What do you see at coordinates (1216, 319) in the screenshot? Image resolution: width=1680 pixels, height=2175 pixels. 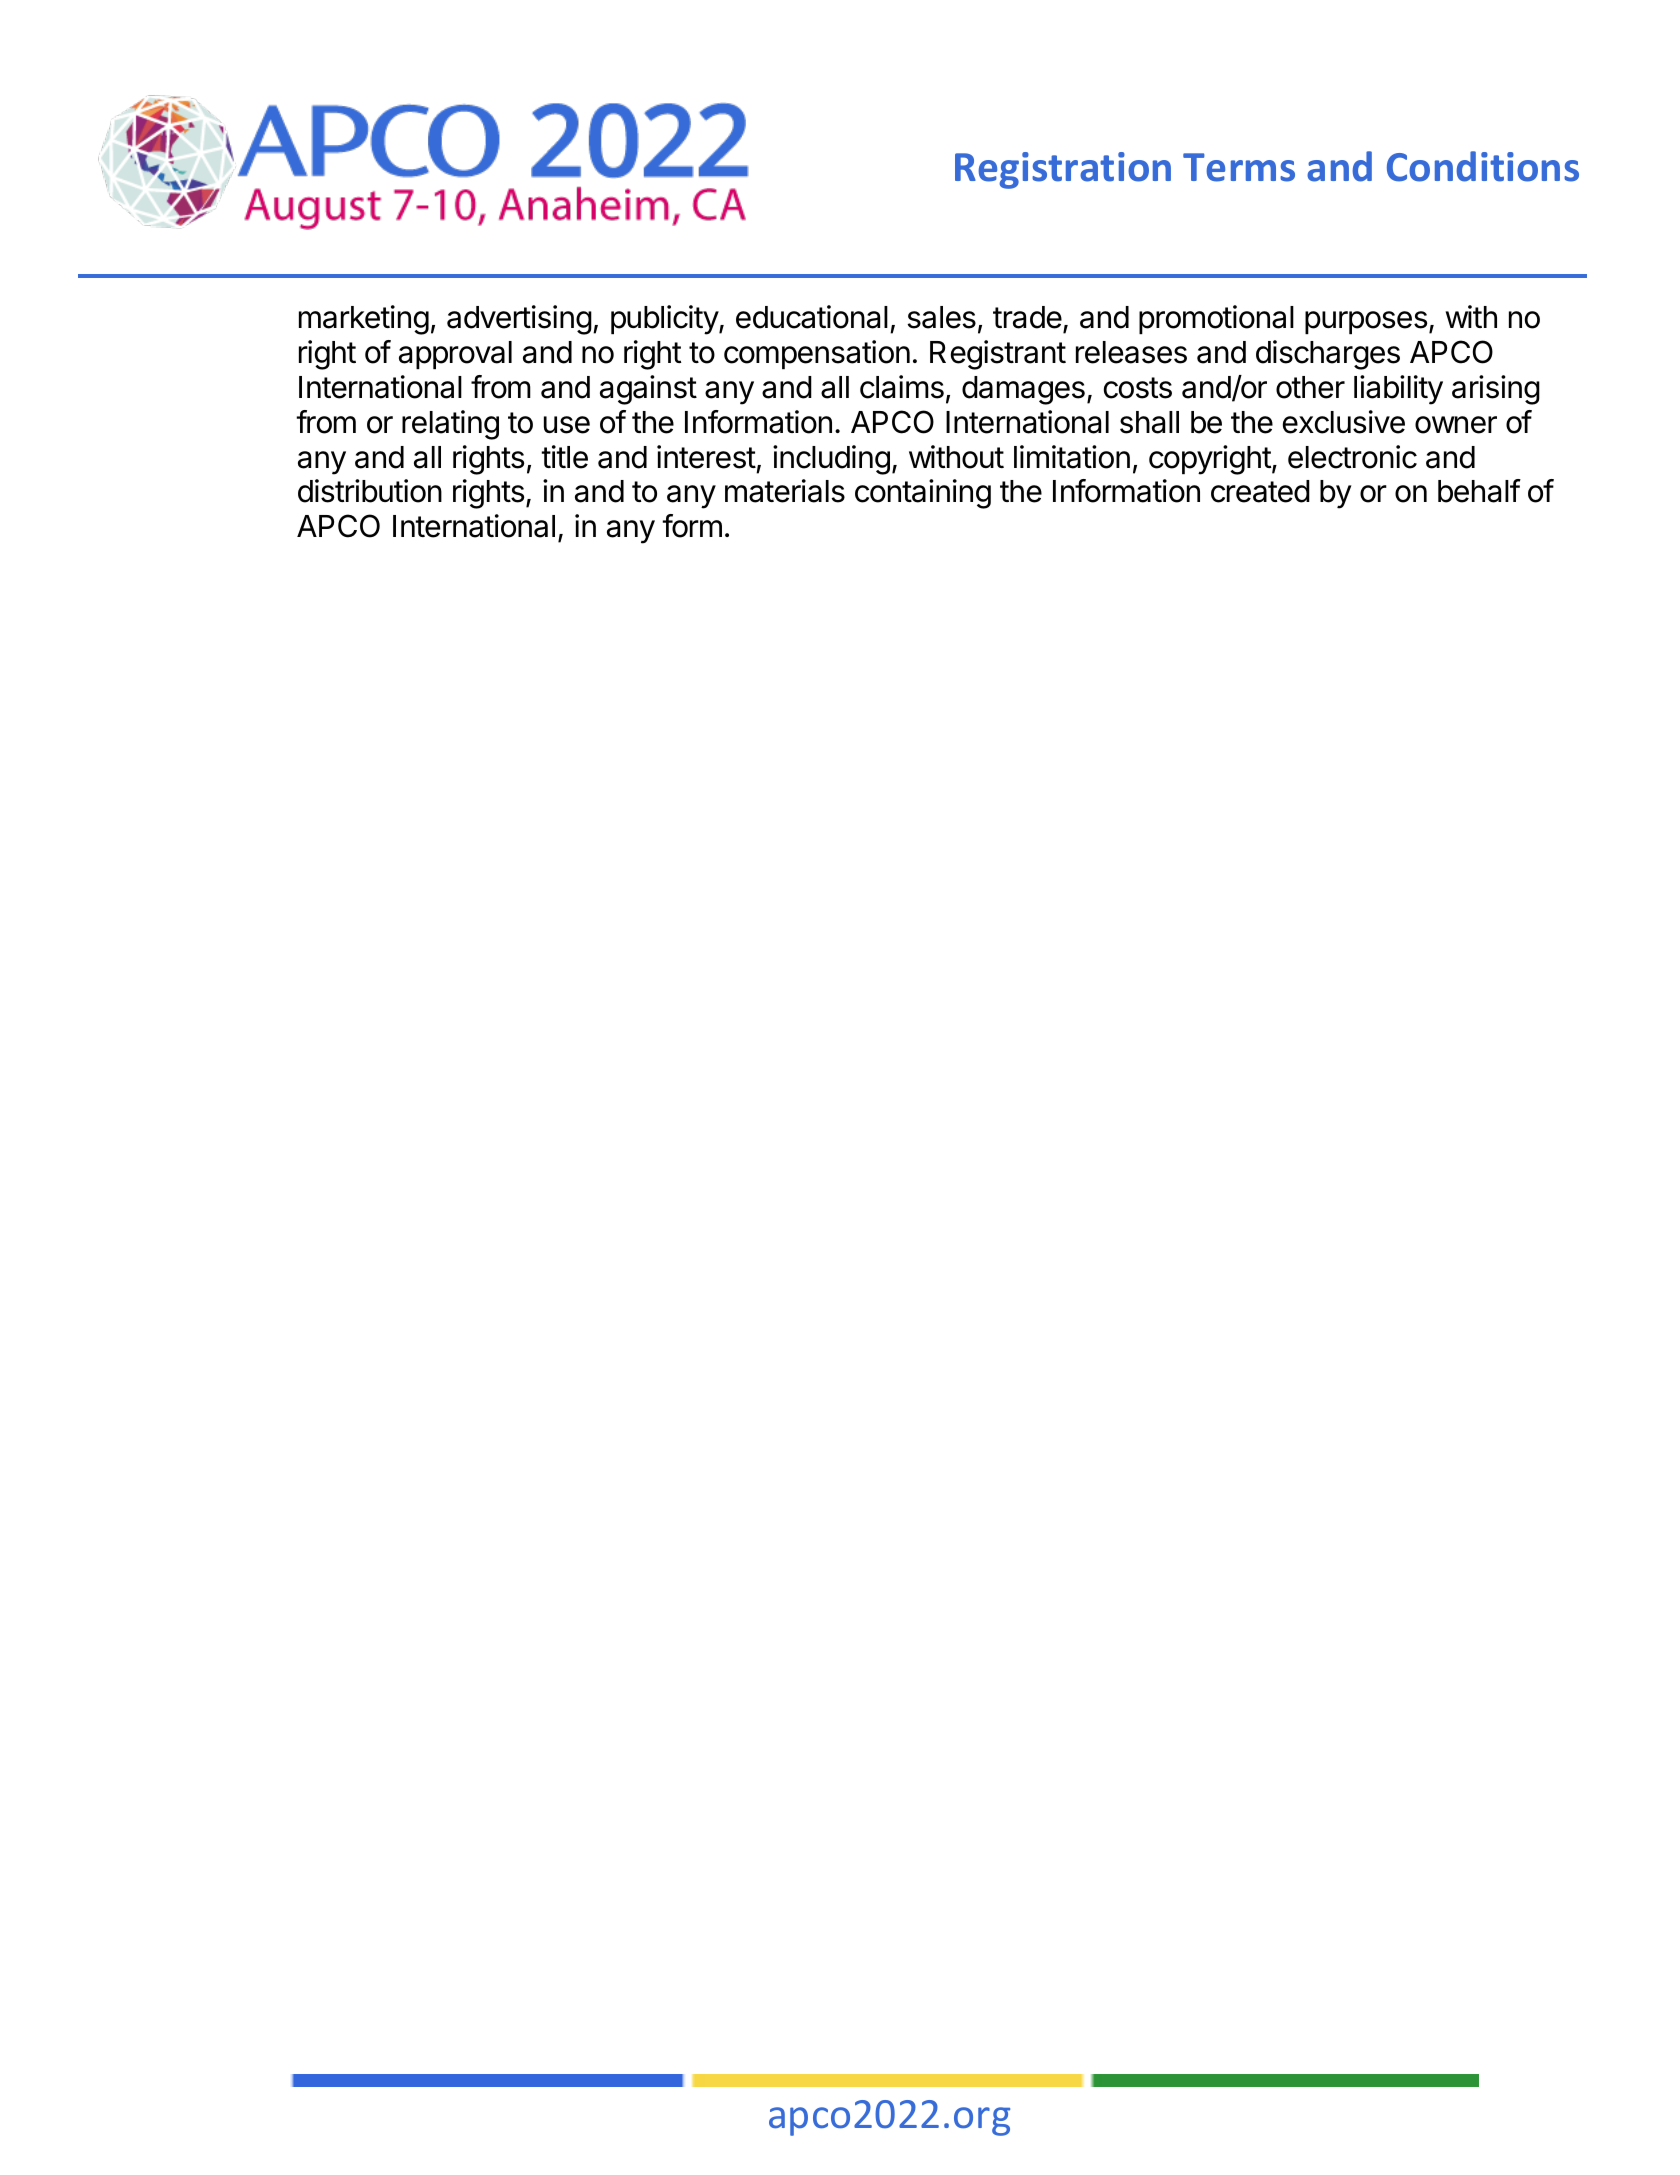 I see `promotional` at bounding box center [1216, 319].
